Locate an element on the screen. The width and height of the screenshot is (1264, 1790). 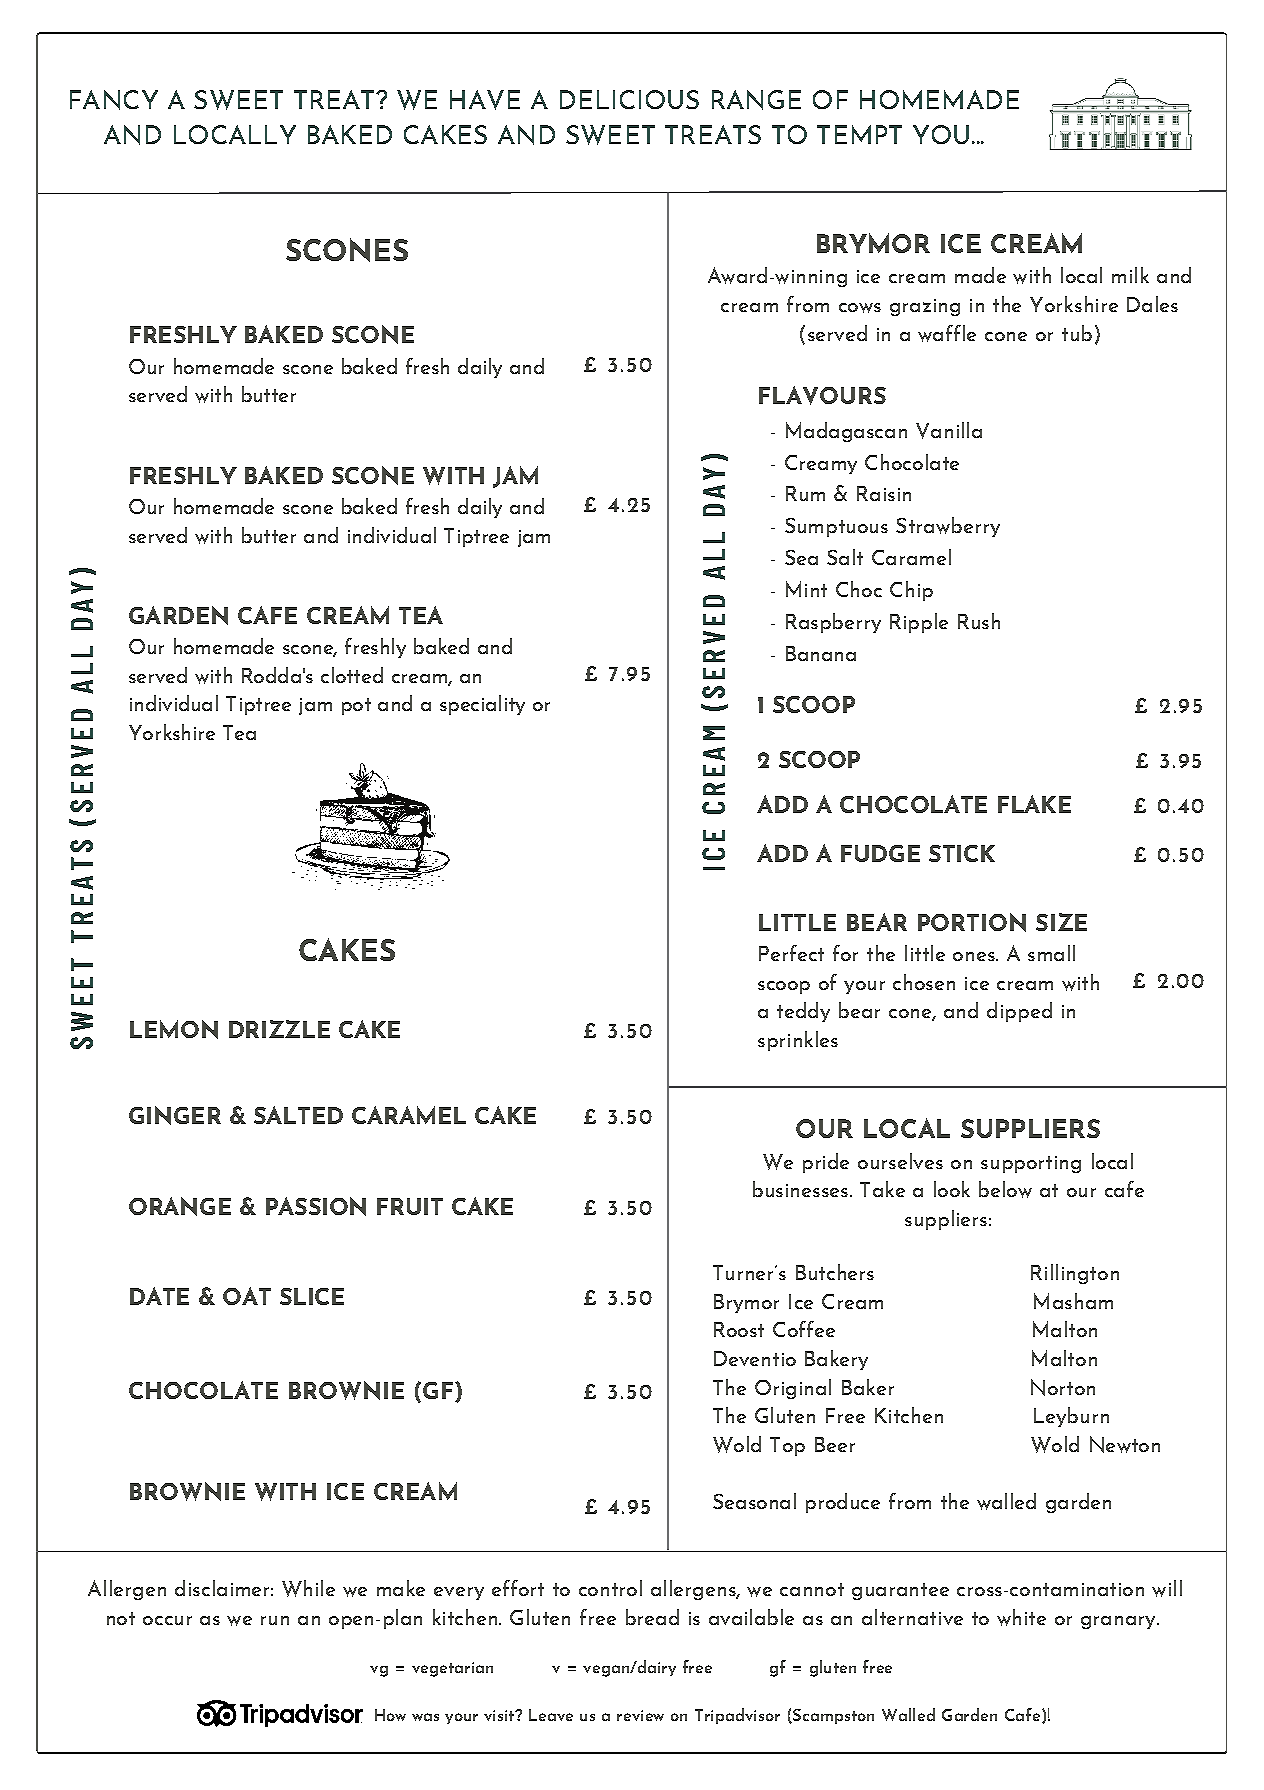
TEMPT is located at coordinates (859, 134).
